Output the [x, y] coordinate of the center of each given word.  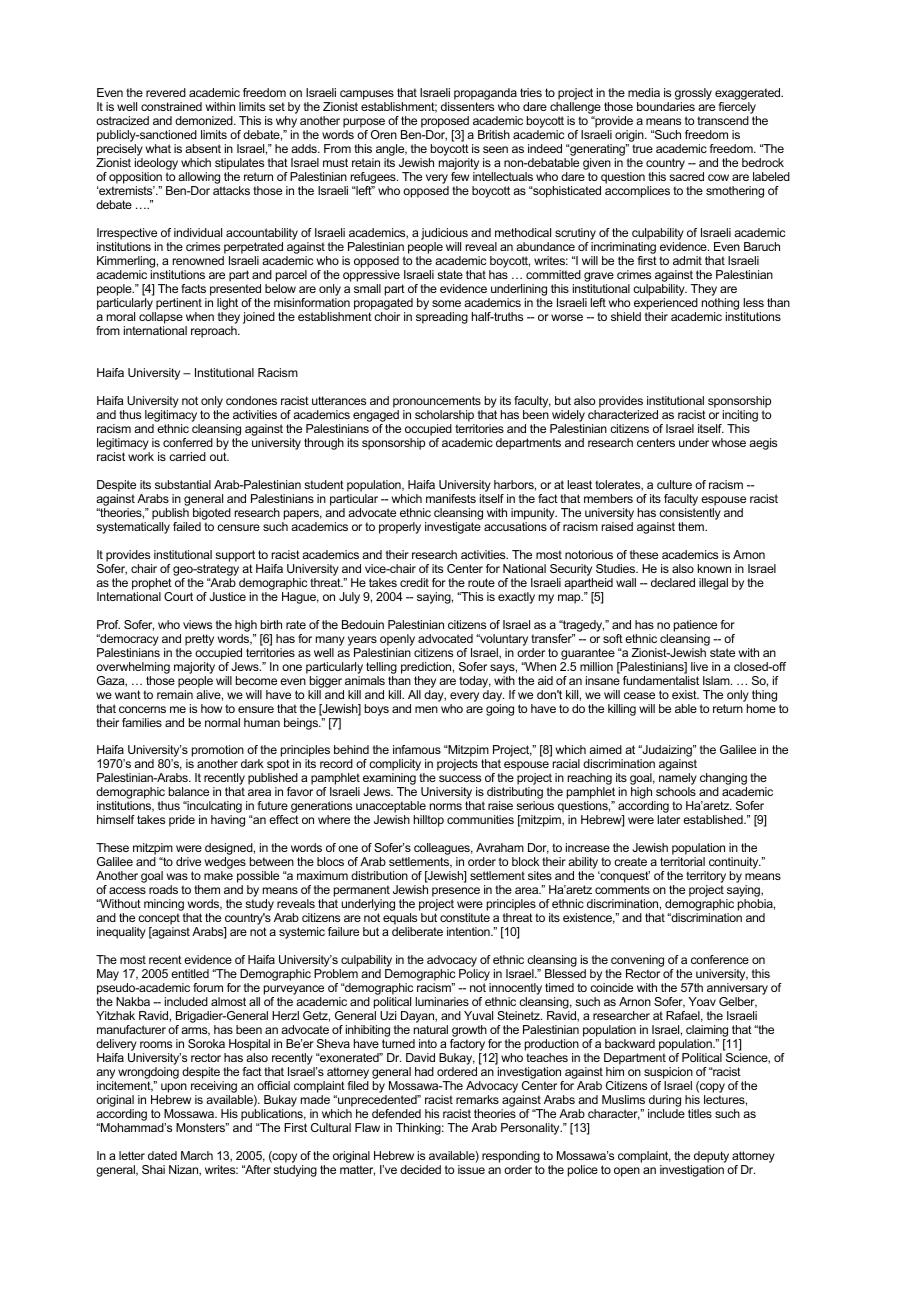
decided [420, 1169]
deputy [711, 1157]
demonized [205, 120]
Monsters [202, 1127]
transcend [723, 120]
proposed [445, 123]
